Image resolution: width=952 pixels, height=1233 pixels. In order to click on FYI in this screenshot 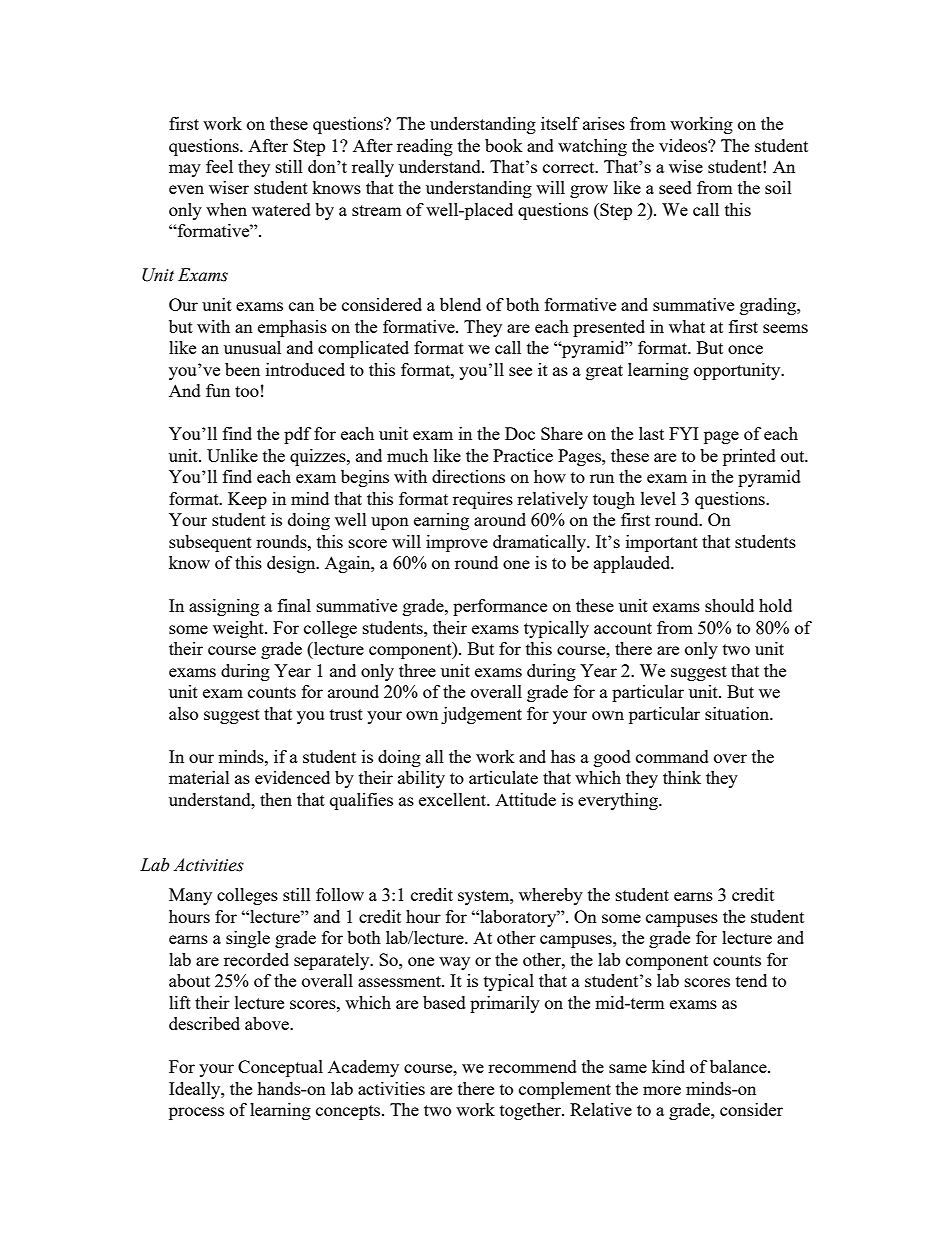, I will do `click(683, 433)`.
